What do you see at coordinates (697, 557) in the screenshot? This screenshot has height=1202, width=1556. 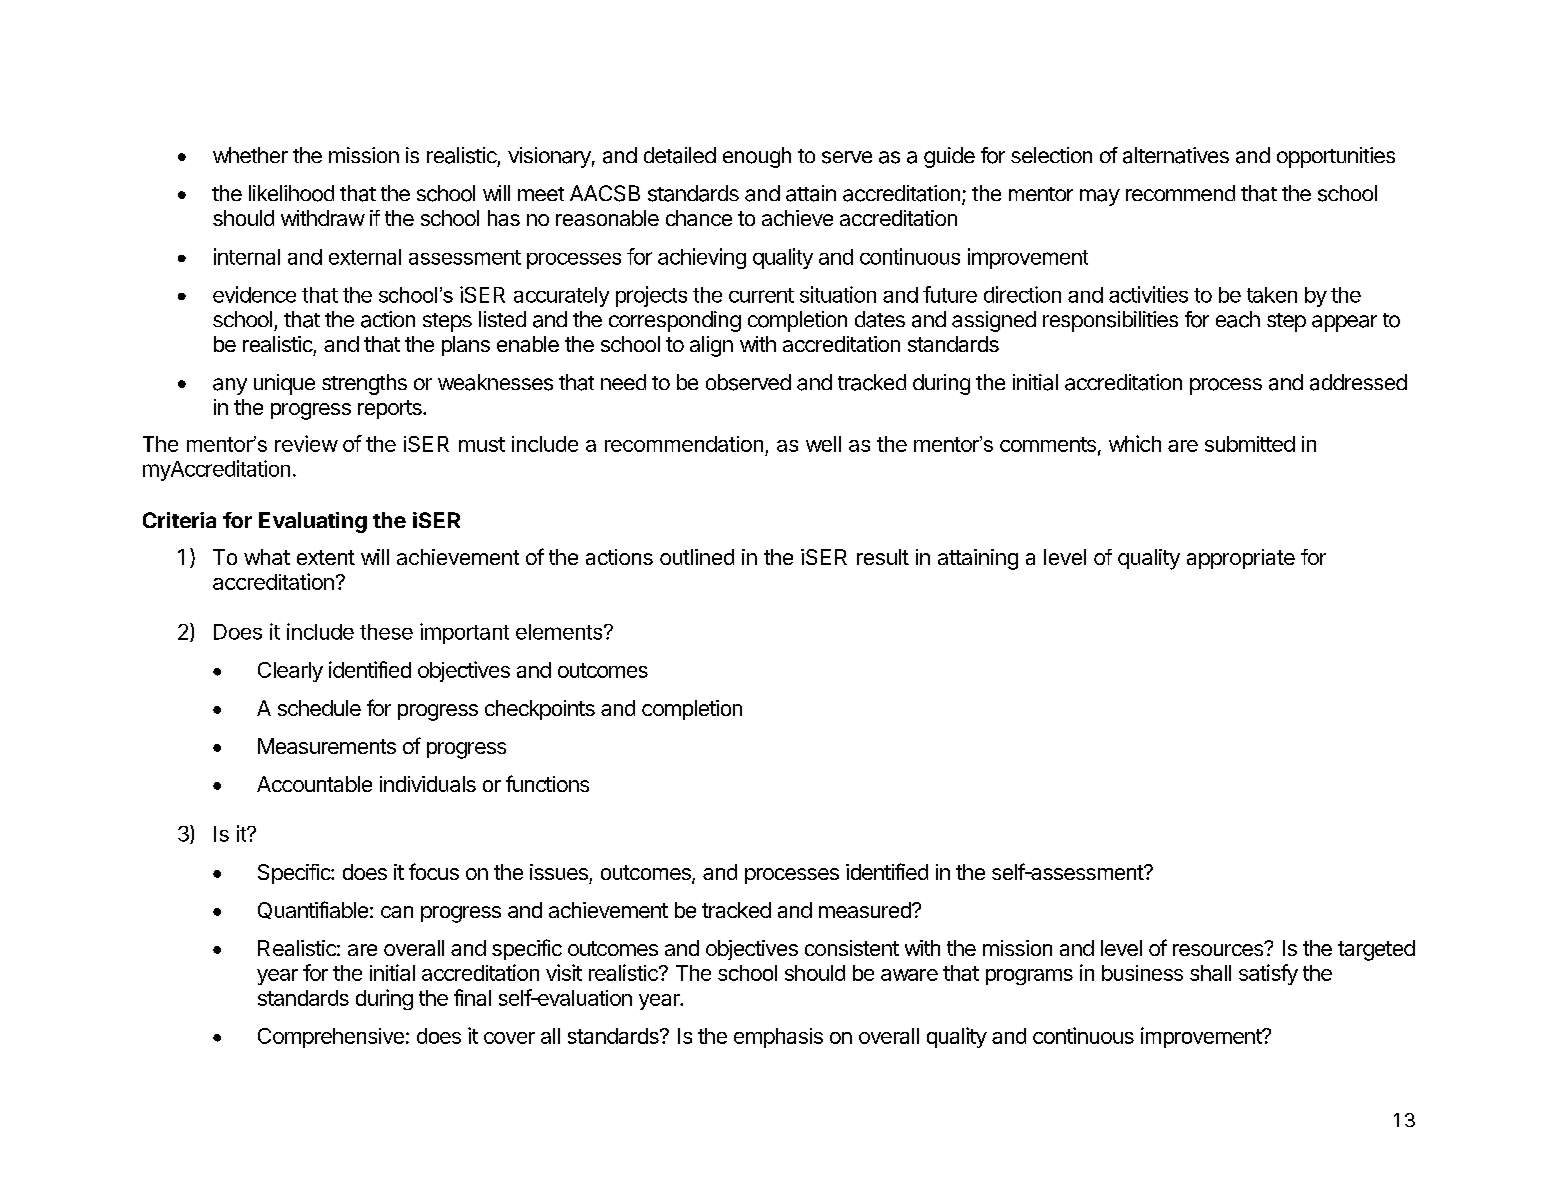 I see `outlined` at bounding box center [697, 557].
